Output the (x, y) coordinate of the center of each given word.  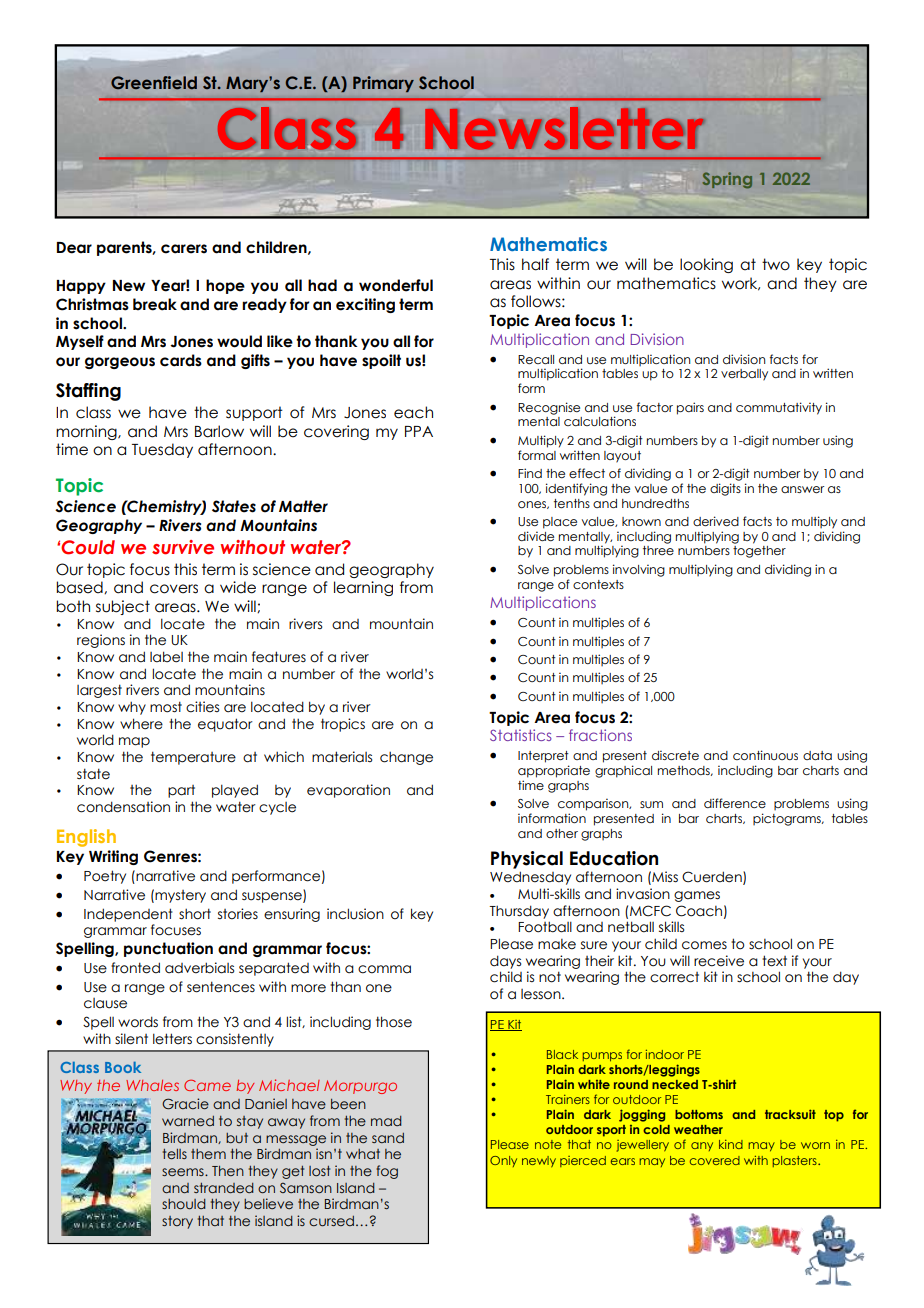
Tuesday (162, 450)
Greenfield (154, 83)
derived (716, 521)
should (184, 1204)
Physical (527, 860)
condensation (123, 807)
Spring (727, 180)
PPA (419, 431)
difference (735, 803)
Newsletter (564, 128)
